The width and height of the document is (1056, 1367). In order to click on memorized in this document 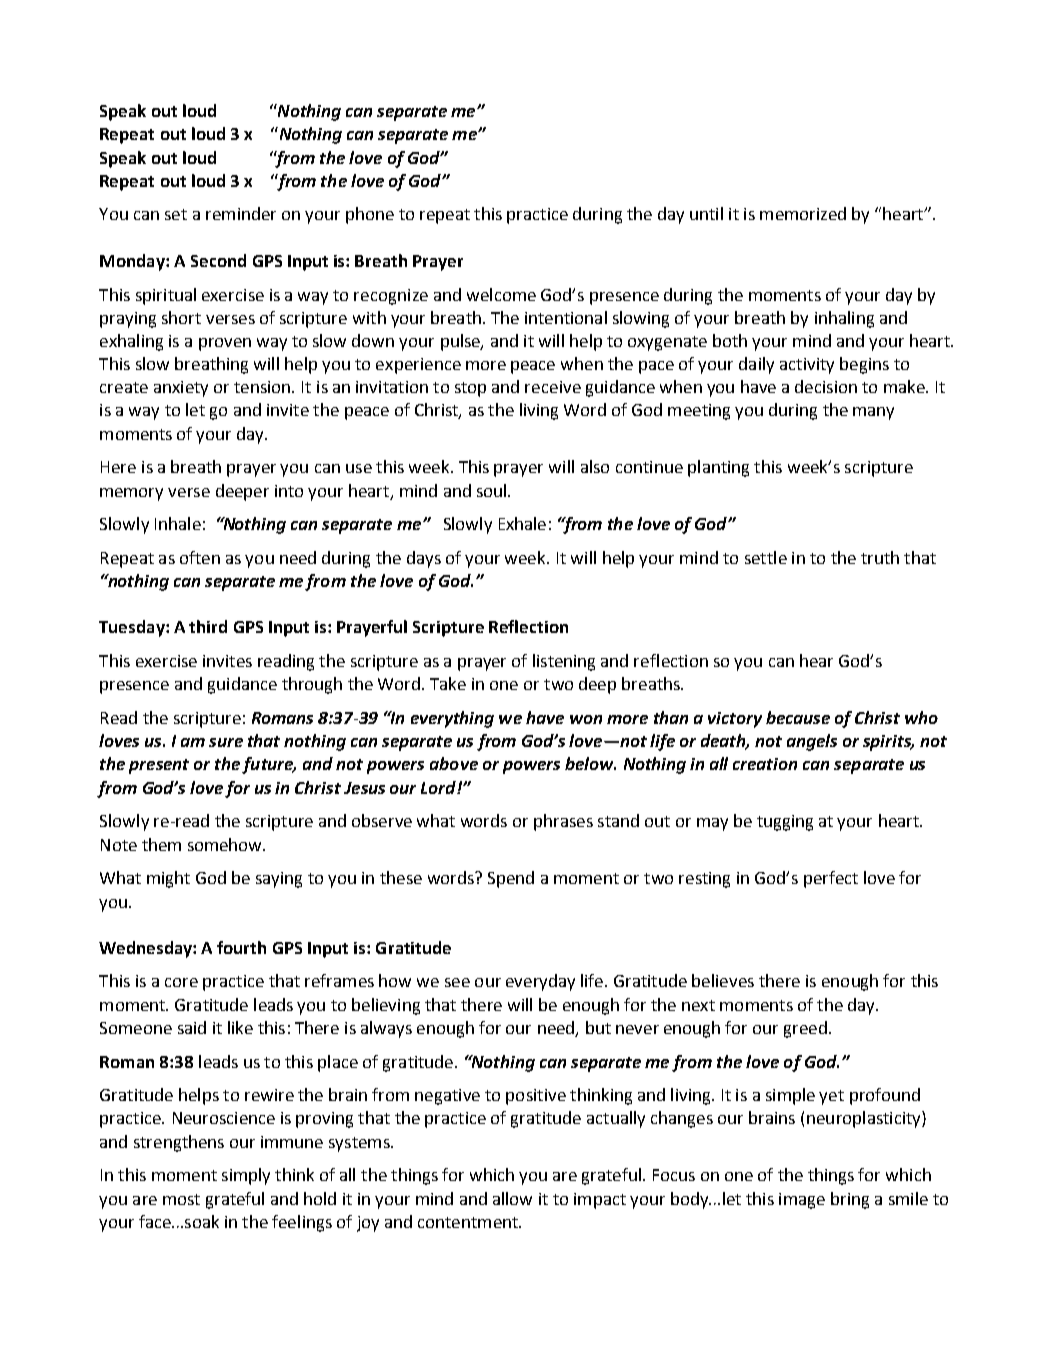, I will do `click(803, 213)`.
